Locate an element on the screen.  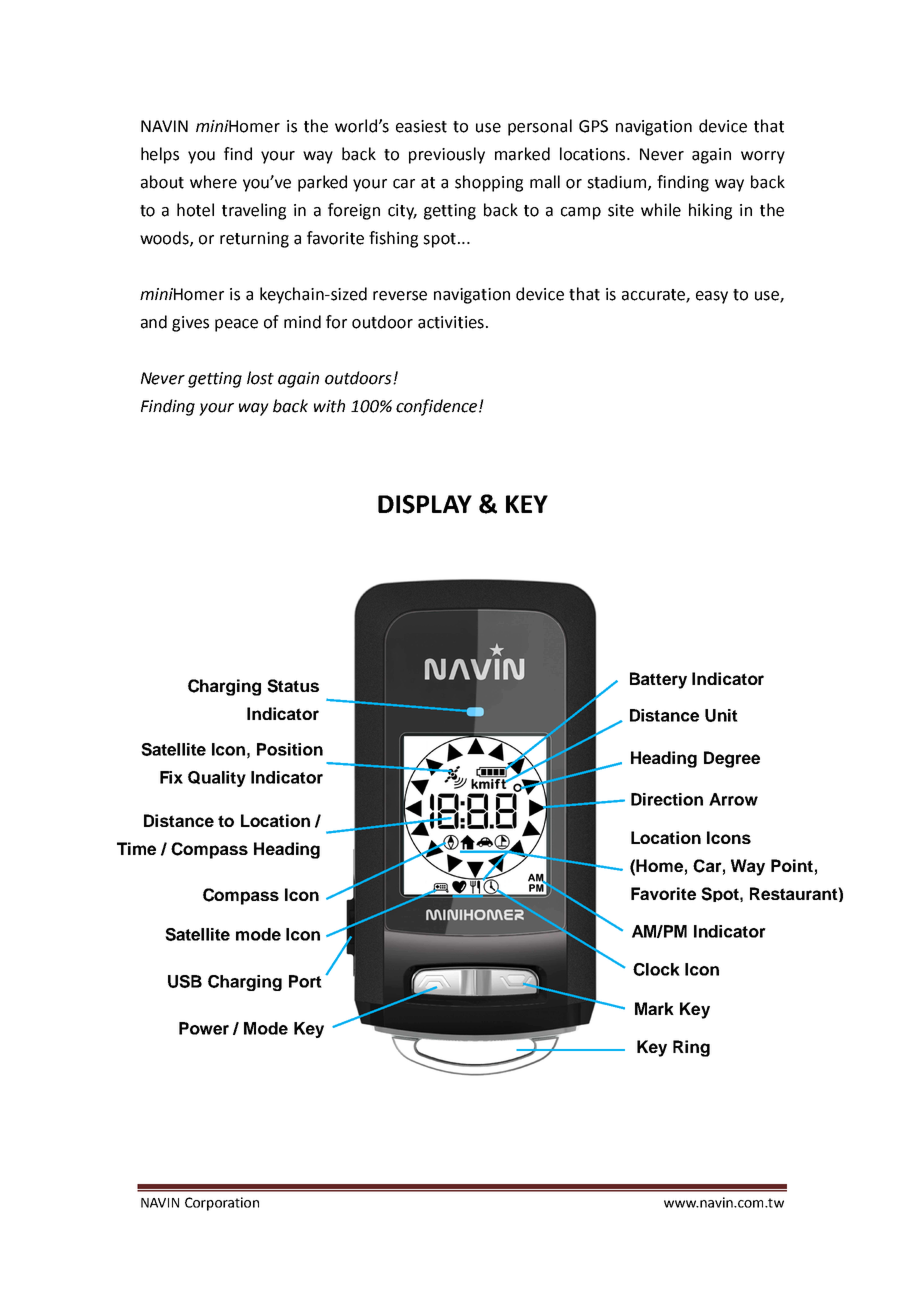
Battery is located at coordinates (658, 680).
